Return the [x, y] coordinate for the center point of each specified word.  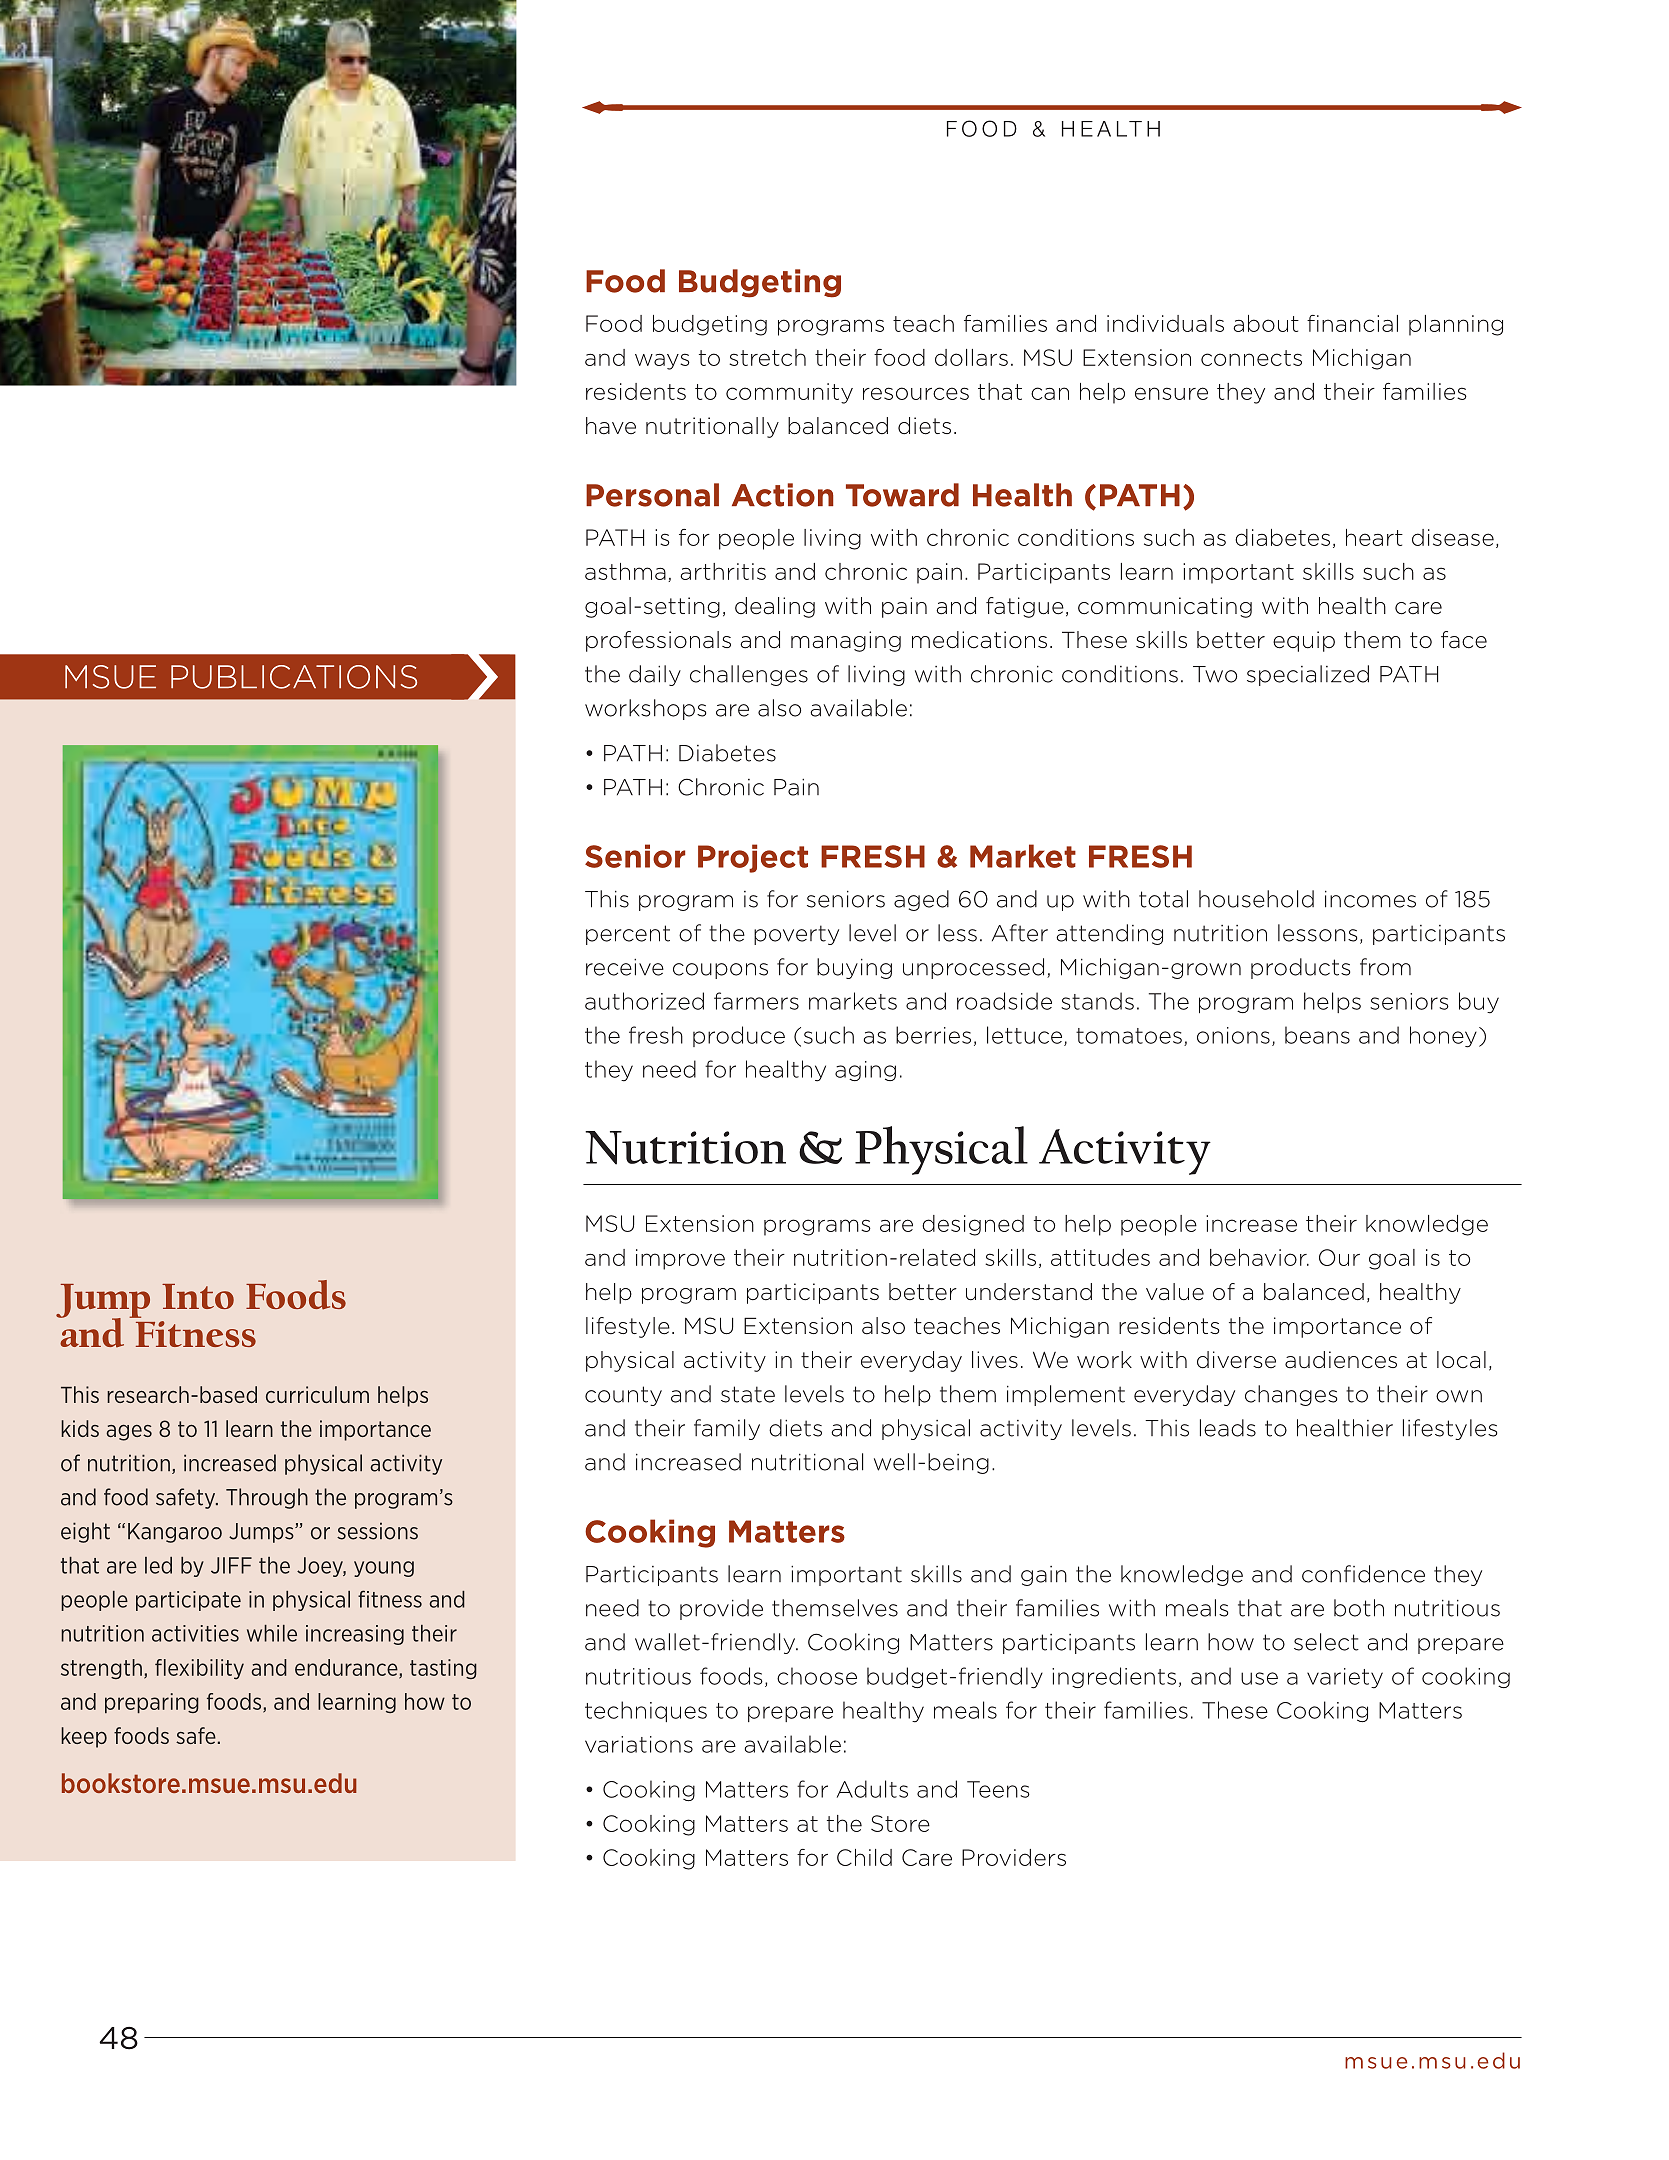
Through [267, 1498]
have [611, 426]
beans [1317, 1035]
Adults [872, 1789]
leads [1228, 1428]
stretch [767, 357]
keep [84, 1737]
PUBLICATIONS [294, 677]
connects [1251, 358]
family [727, 1429]
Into [198, 1296]
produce [739, 1036]
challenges [749, 675]
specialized [1308, 675]
